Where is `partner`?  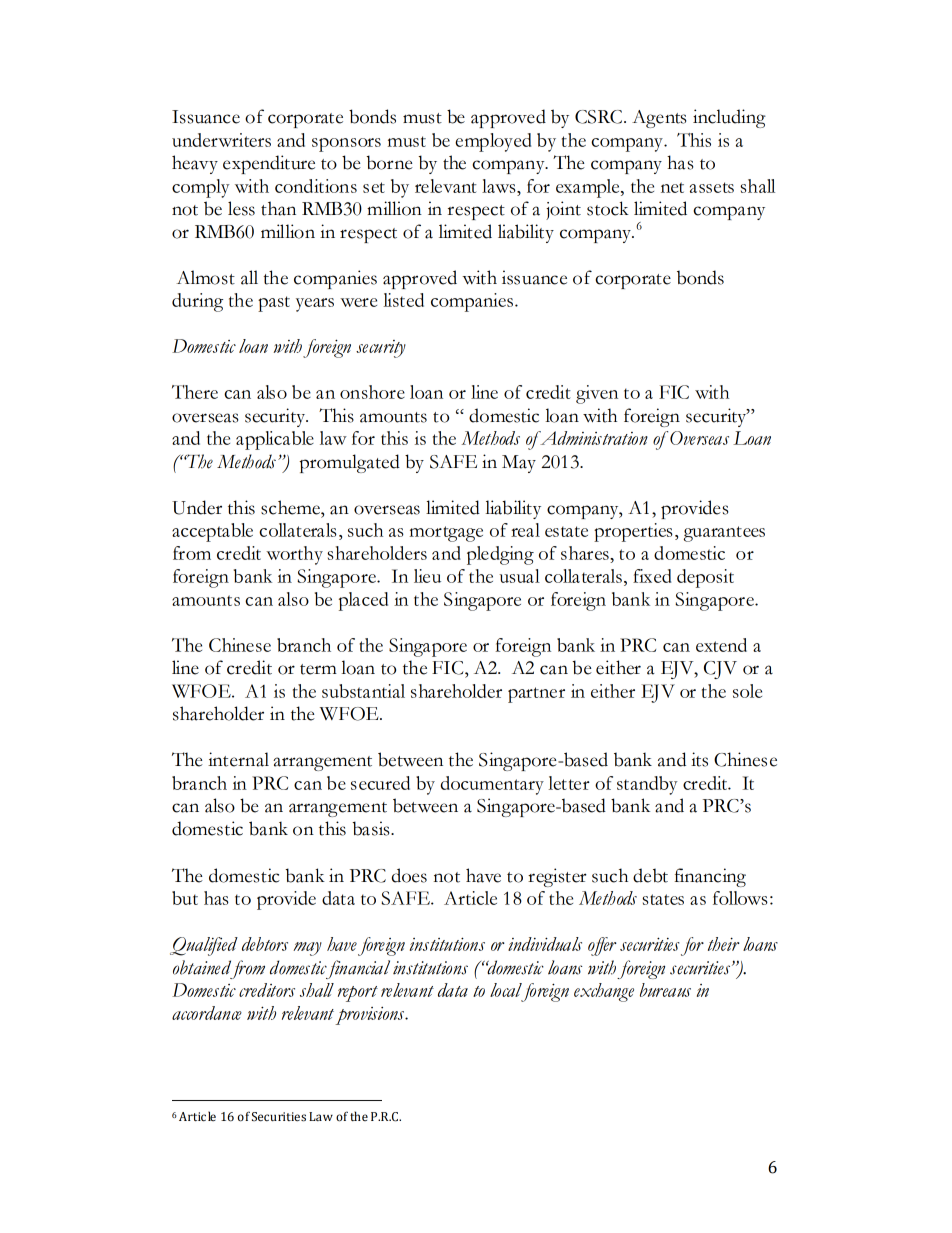 partner is located at coordinates (536, 695).
